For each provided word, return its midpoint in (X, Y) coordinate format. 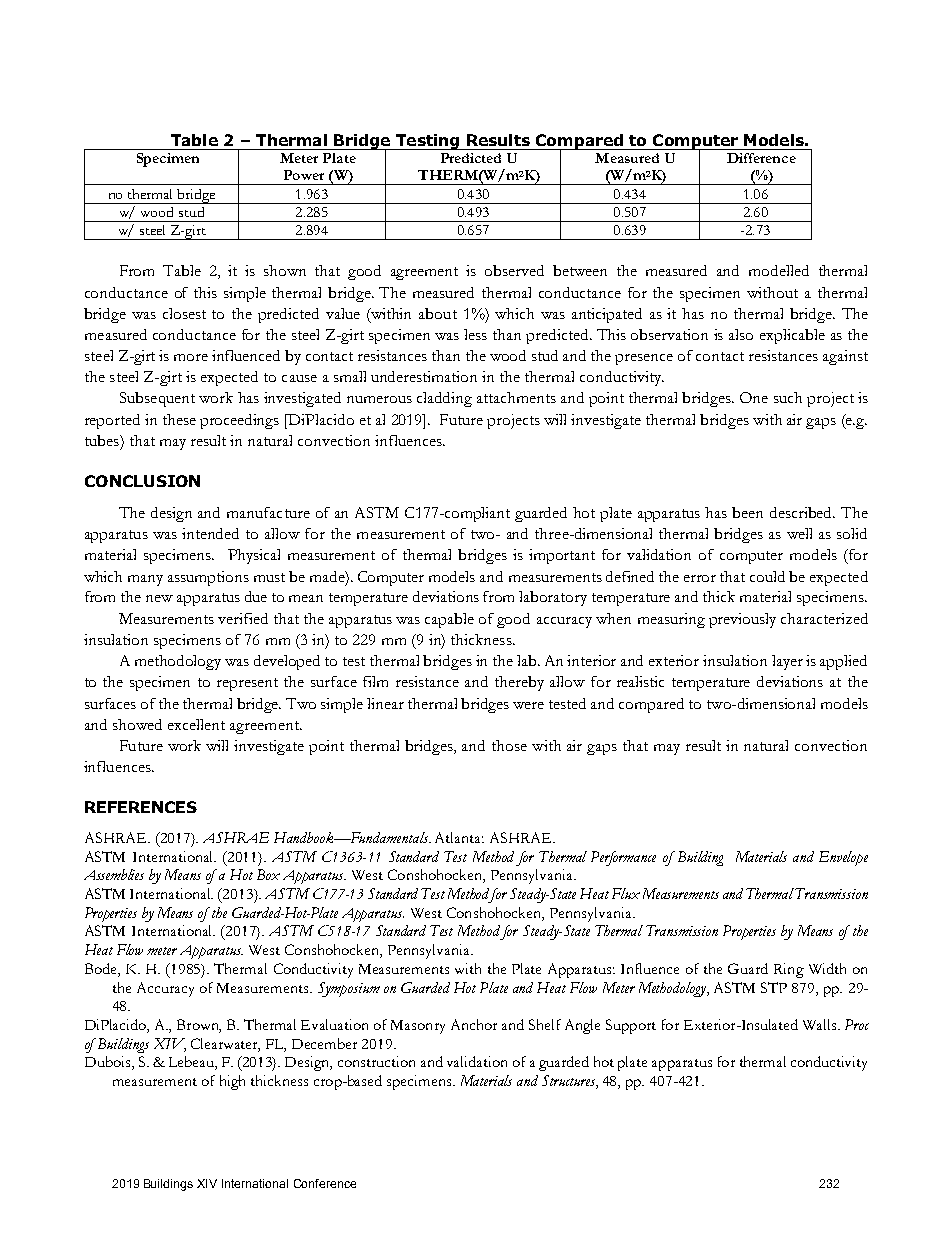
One (754, 397)
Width (827, 968)
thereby (519, 683)
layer (787, 662)
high (232, 1082)
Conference (325, 1183)
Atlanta (459, 837)
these (179, 419)
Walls (821, 1024)
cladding (444, 399)
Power (304, 175)
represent (247, 684)
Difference (761, 158)
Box (268, 874)
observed (514, 270)
